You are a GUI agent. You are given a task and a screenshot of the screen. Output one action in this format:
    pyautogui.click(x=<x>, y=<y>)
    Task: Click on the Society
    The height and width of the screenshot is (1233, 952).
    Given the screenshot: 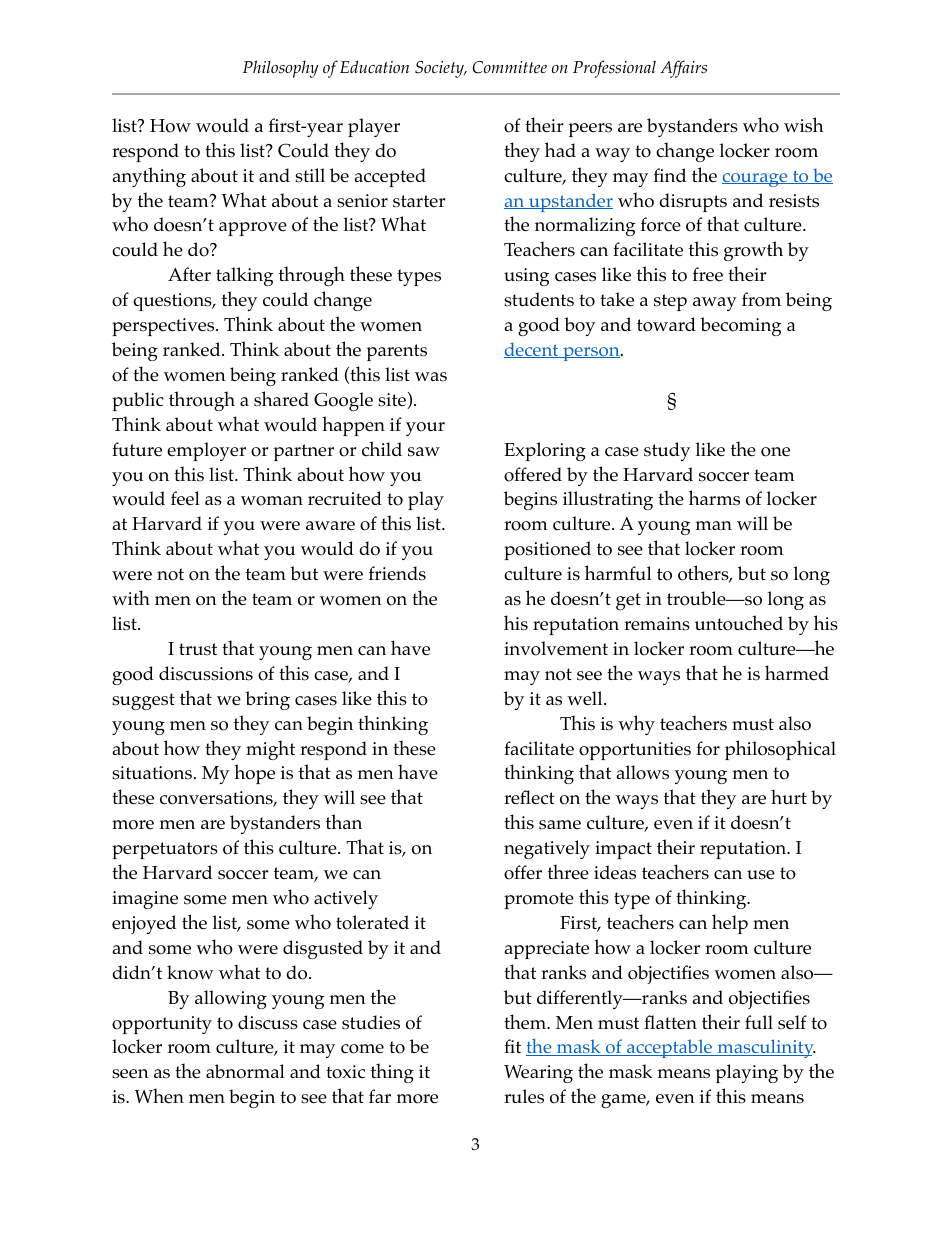 What is the action you would take?
    pyautogui.click(x=441, y=69)
